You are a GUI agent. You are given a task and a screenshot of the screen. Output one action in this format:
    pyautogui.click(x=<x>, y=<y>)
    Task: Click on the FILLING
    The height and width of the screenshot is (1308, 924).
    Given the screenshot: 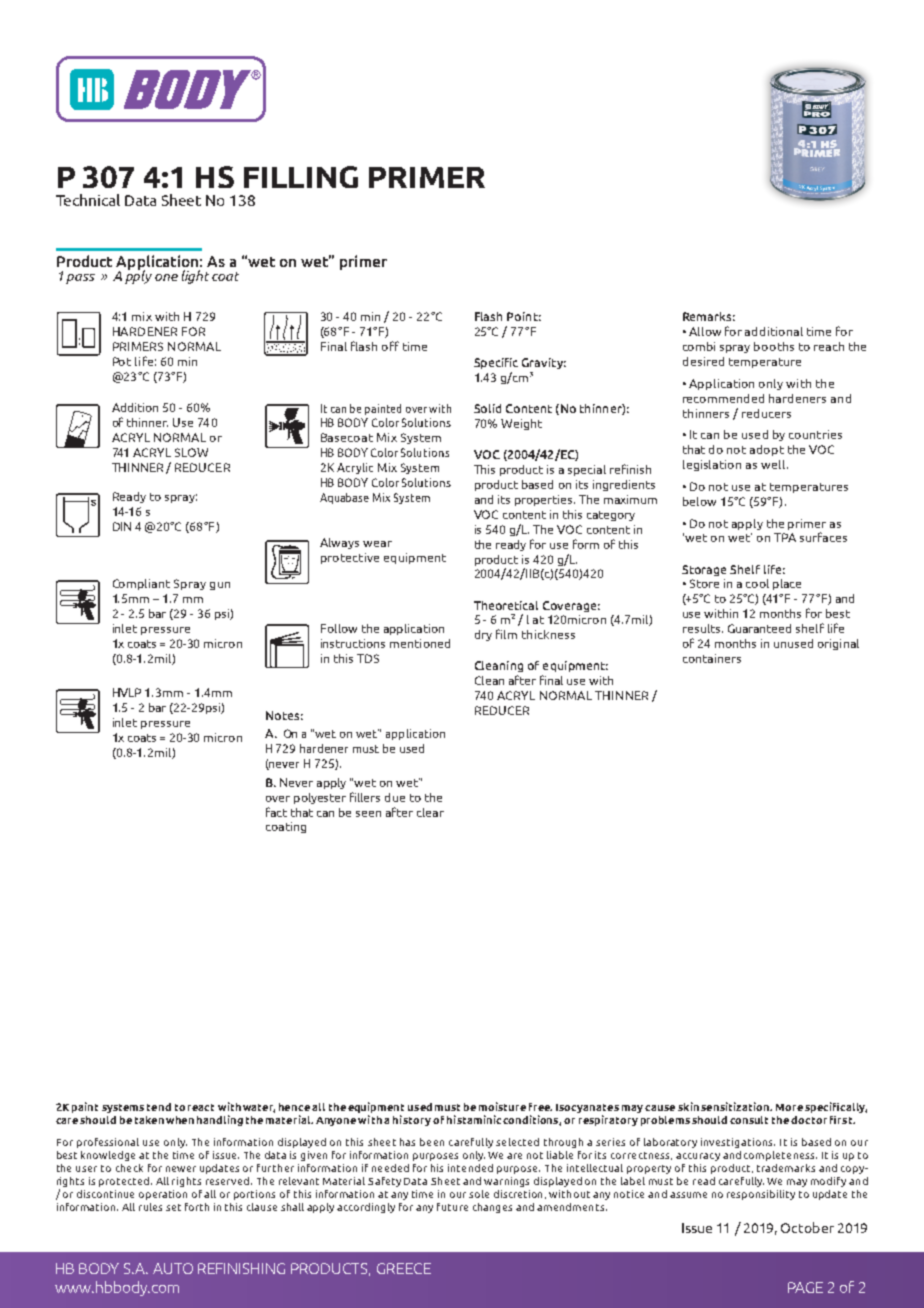 What is the action you would take?
    pyautogui.click(x=301, y=177)
